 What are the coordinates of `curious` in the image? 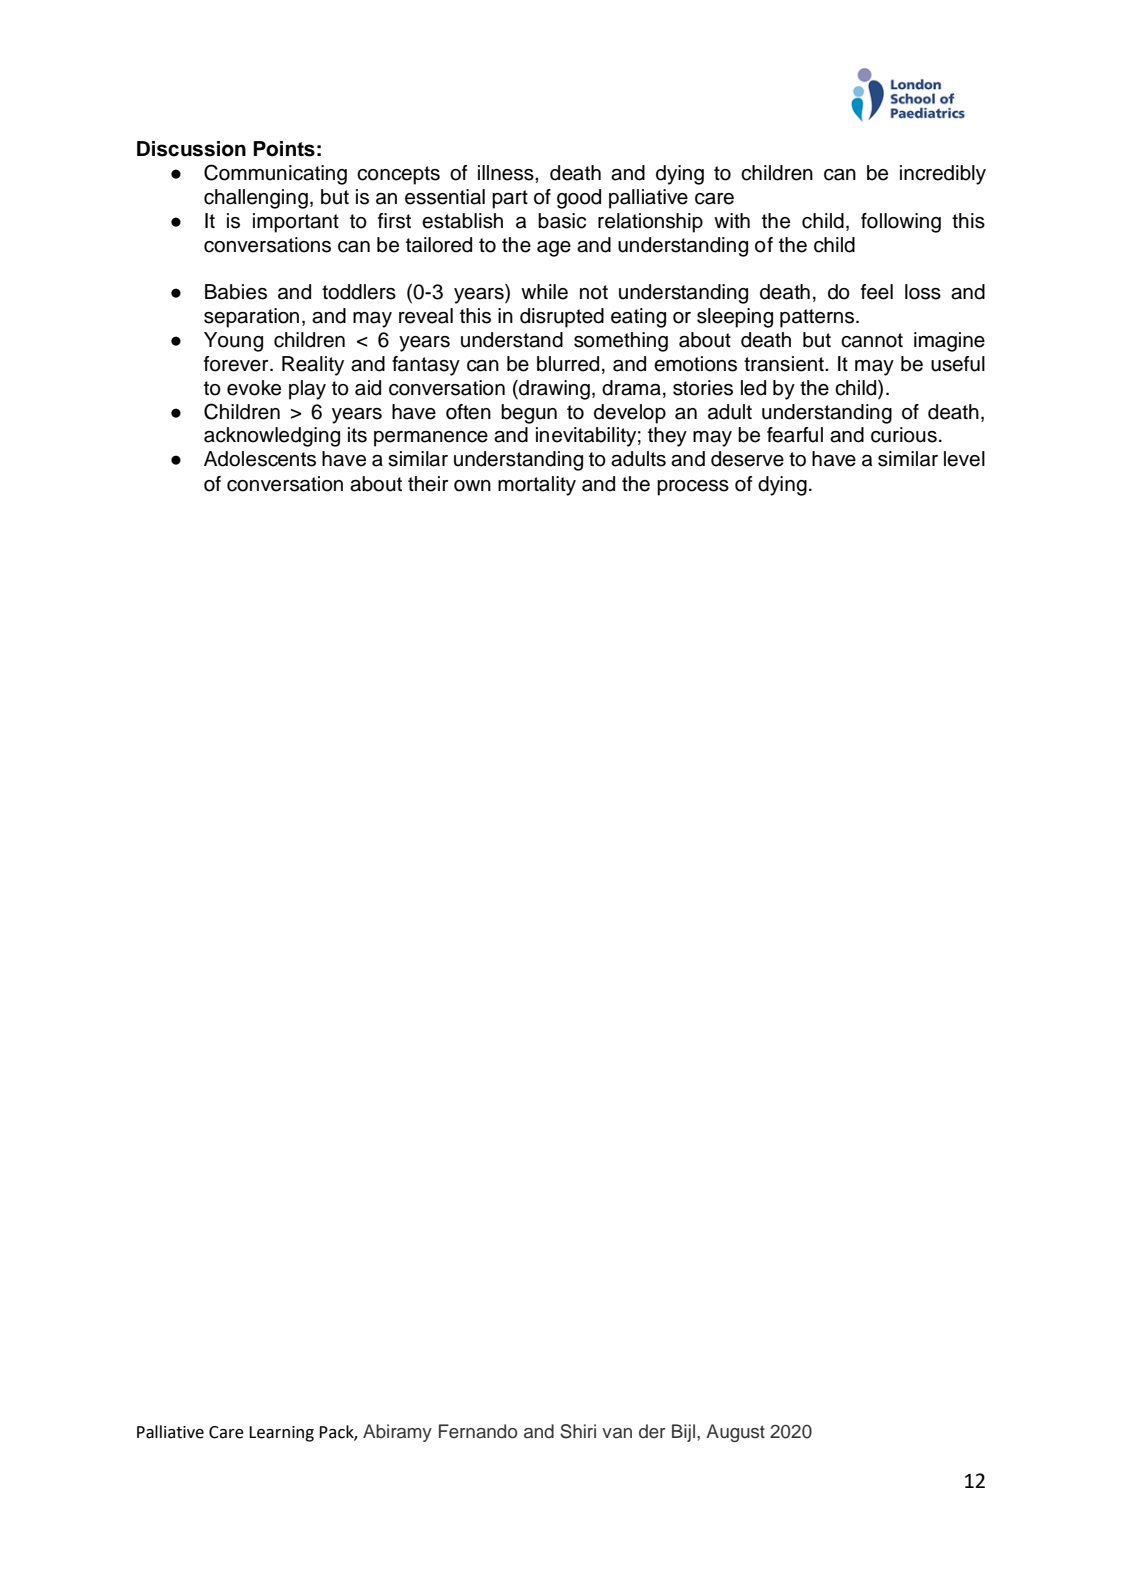 It's located at (904, 435).
